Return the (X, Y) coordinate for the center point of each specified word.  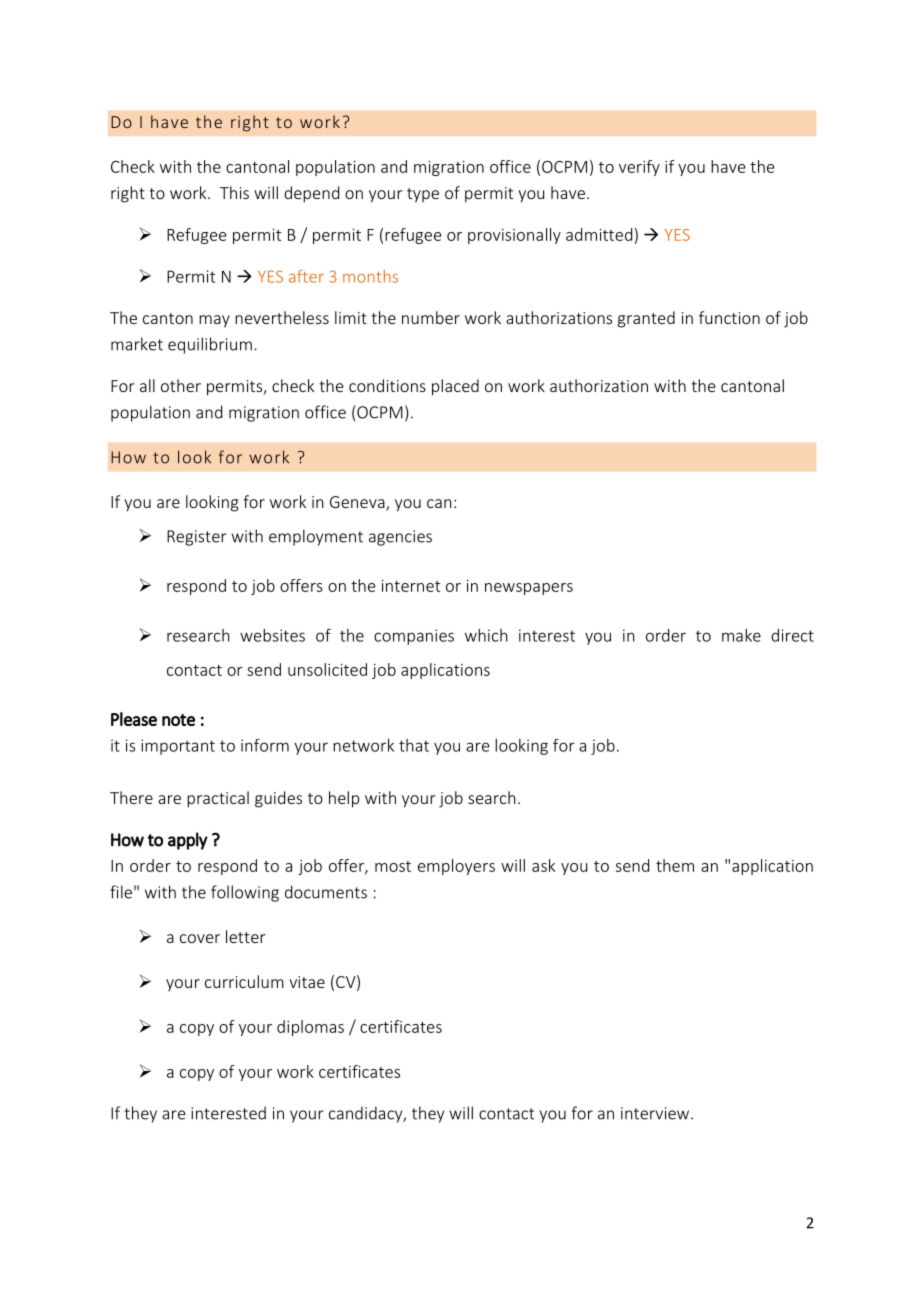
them (675, 865)
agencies (400, 538)
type (423, 195)
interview (656, 1113)
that (414, 745)
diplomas (310, 1028)
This (234, 192)
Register (197, 538)
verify (639, 168)
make (741, 635)
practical (218, 799)
